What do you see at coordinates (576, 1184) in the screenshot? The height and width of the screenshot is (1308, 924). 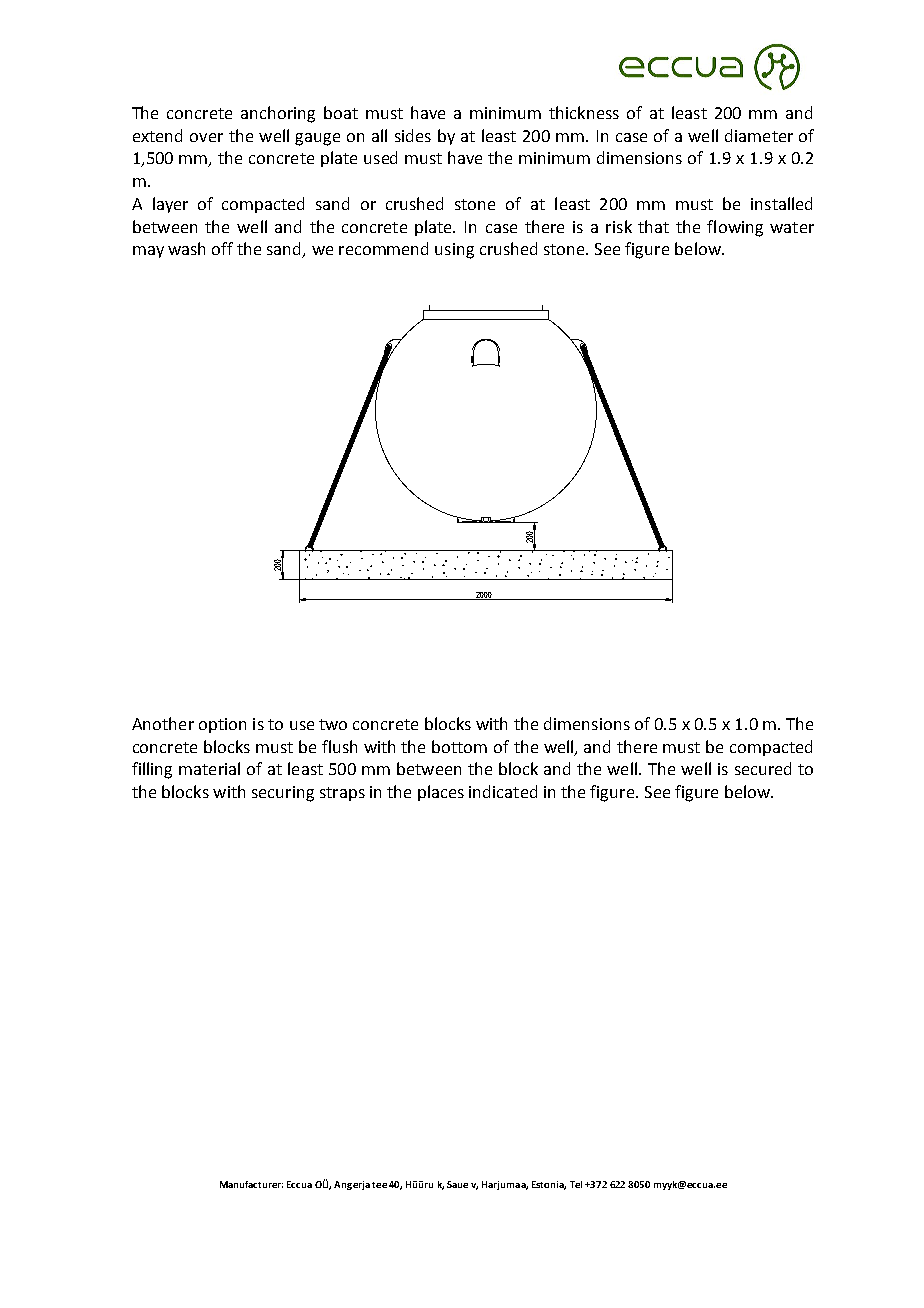 I see `Tel` at bounding box center [576, 1184].
